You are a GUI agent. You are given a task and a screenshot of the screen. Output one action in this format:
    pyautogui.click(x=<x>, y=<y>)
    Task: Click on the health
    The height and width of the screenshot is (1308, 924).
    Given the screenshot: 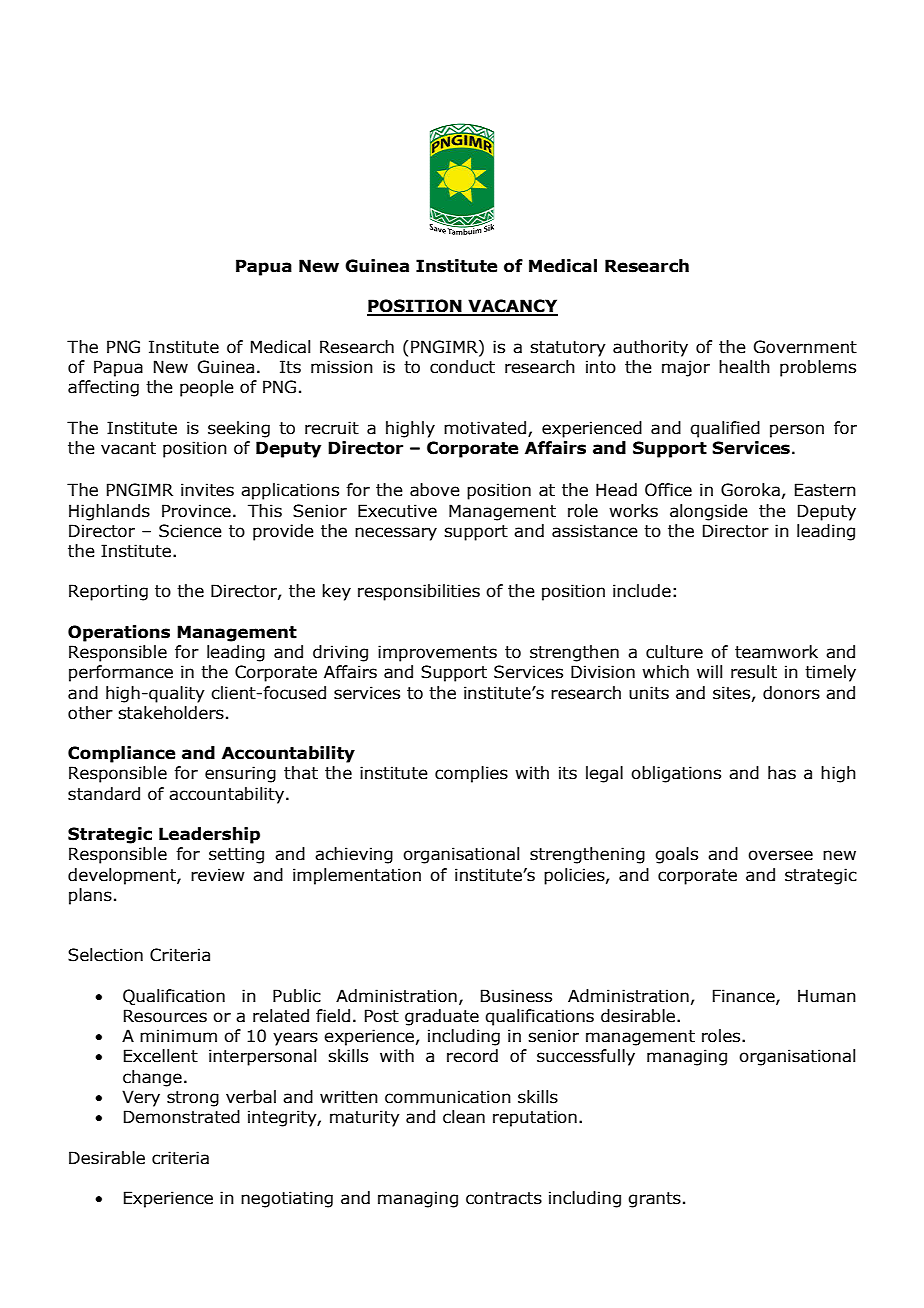 What is the action you would take?
    pyautogui.click(x=744, y=367)
